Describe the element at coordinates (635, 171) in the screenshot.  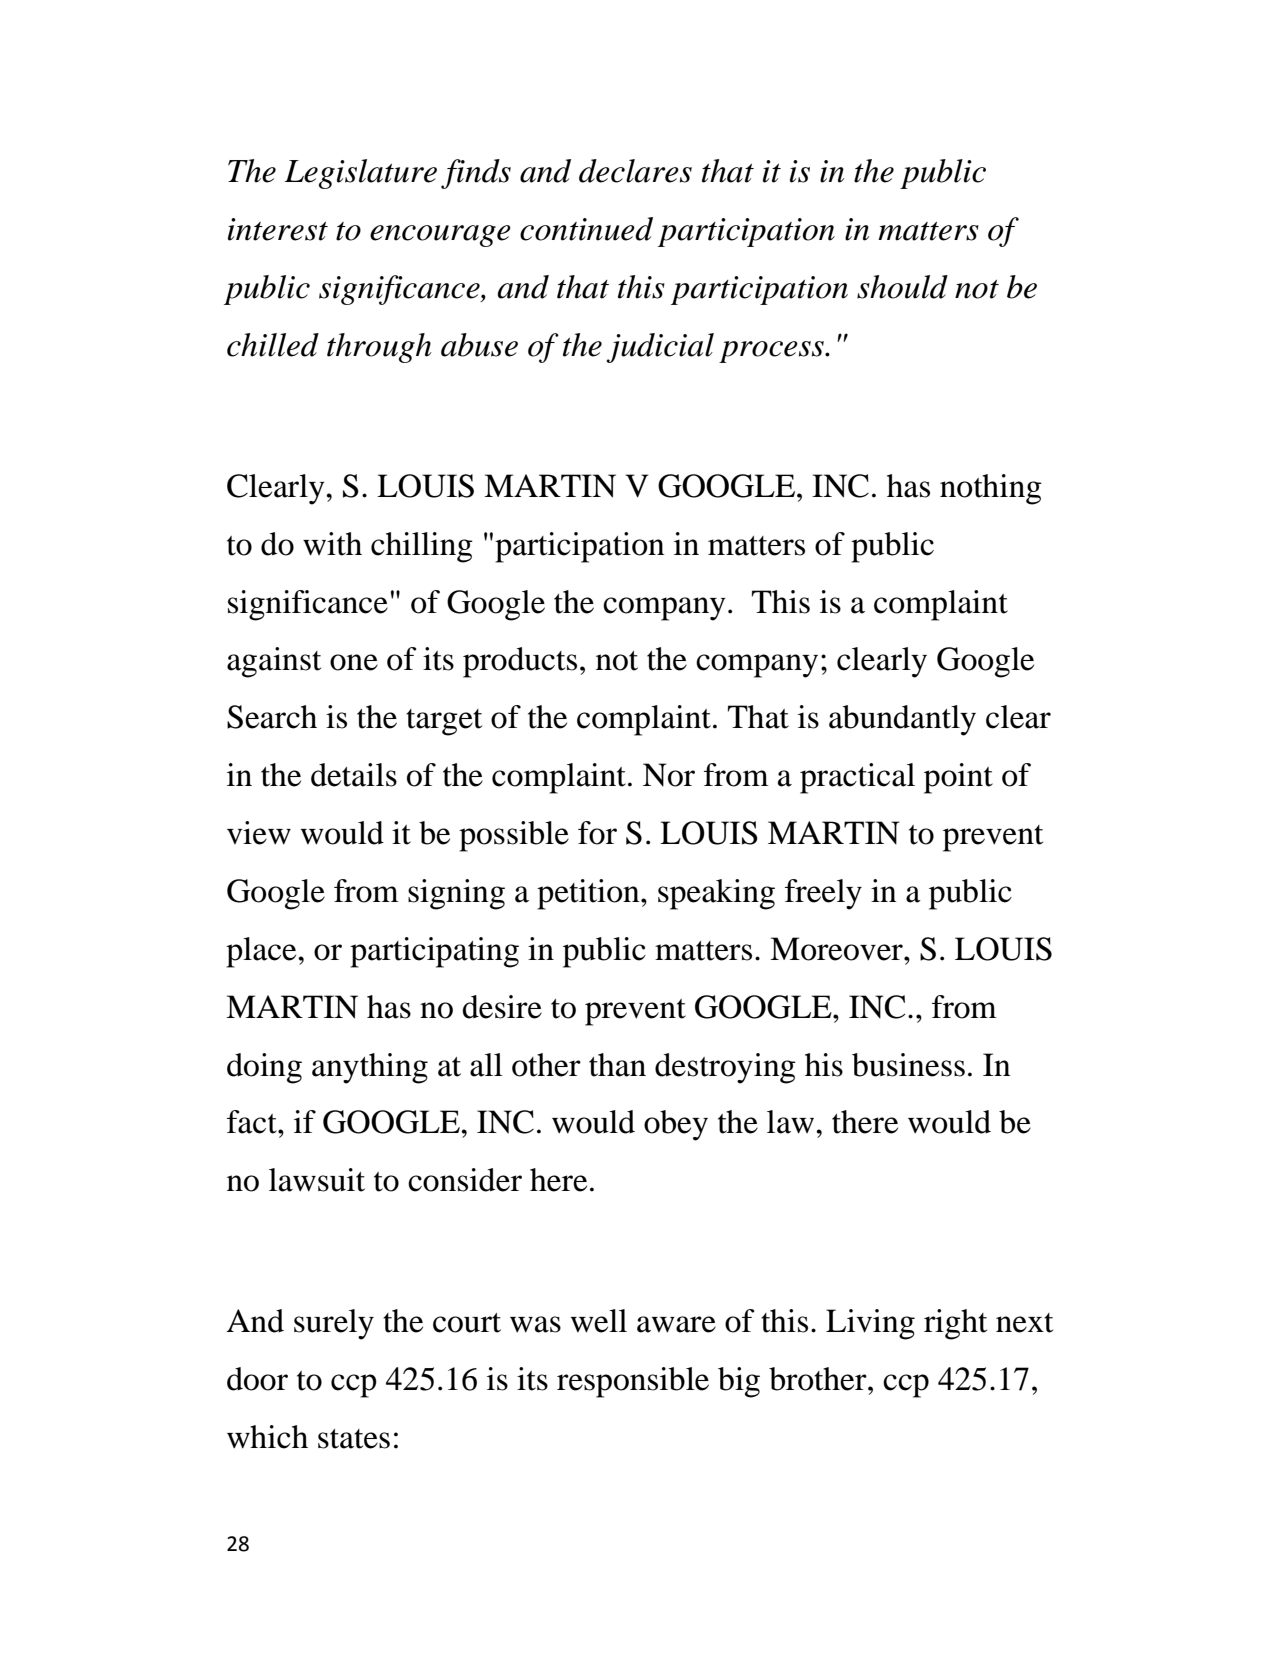
I see `declares` at that location.
